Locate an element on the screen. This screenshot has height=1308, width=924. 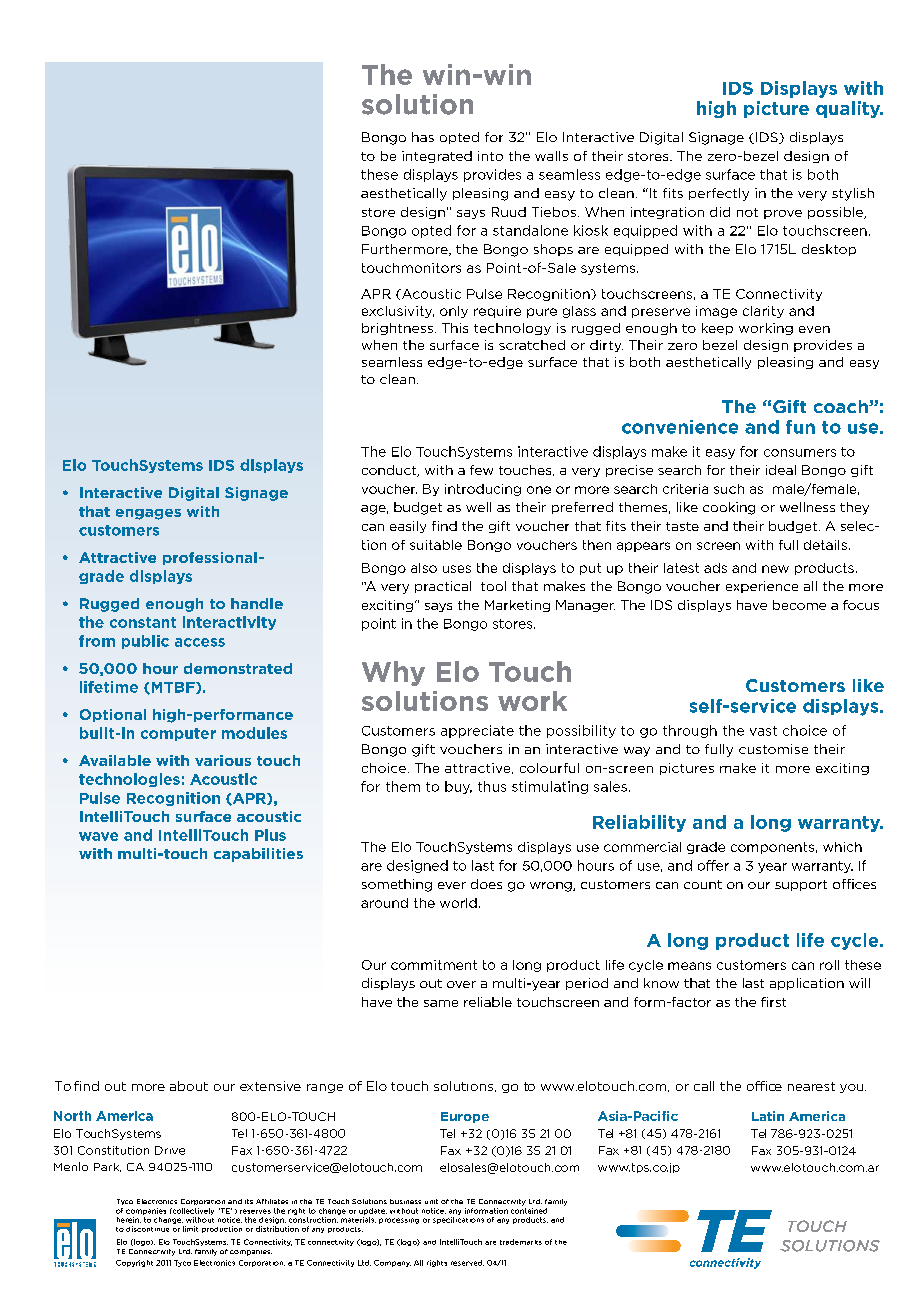
nearest is located at coordinates (811, 1086).
